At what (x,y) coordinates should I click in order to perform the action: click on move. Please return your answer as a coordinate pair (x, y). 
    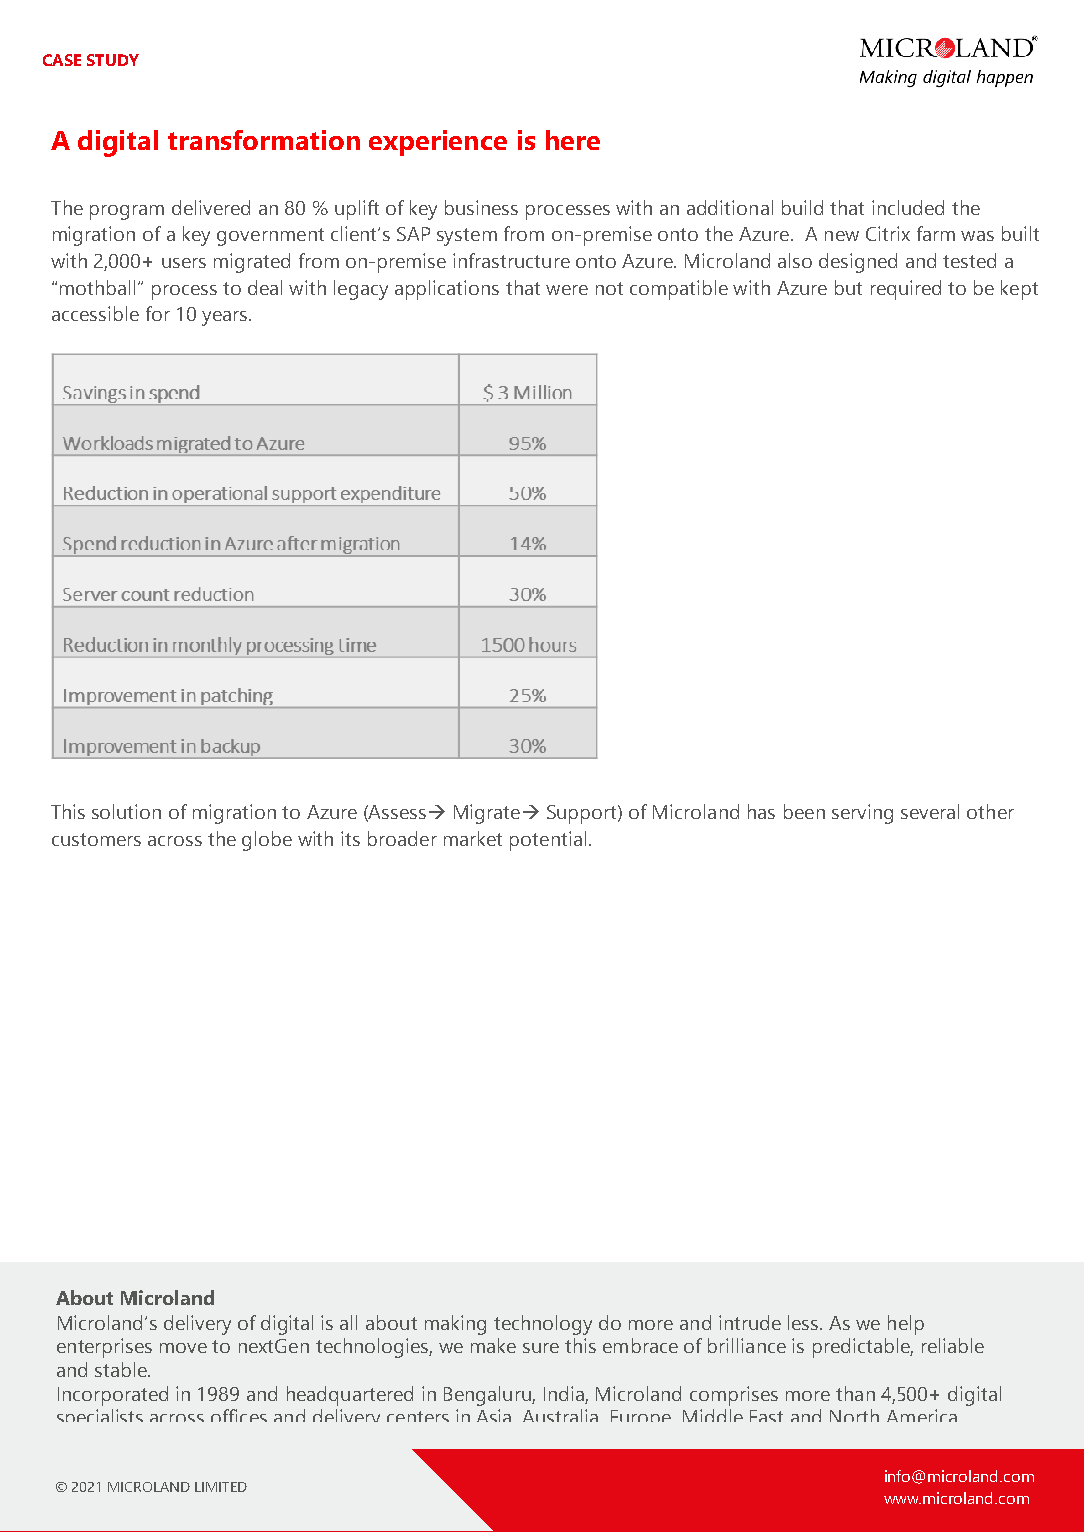
    Looking at the image, I should click on (183, 1348).
